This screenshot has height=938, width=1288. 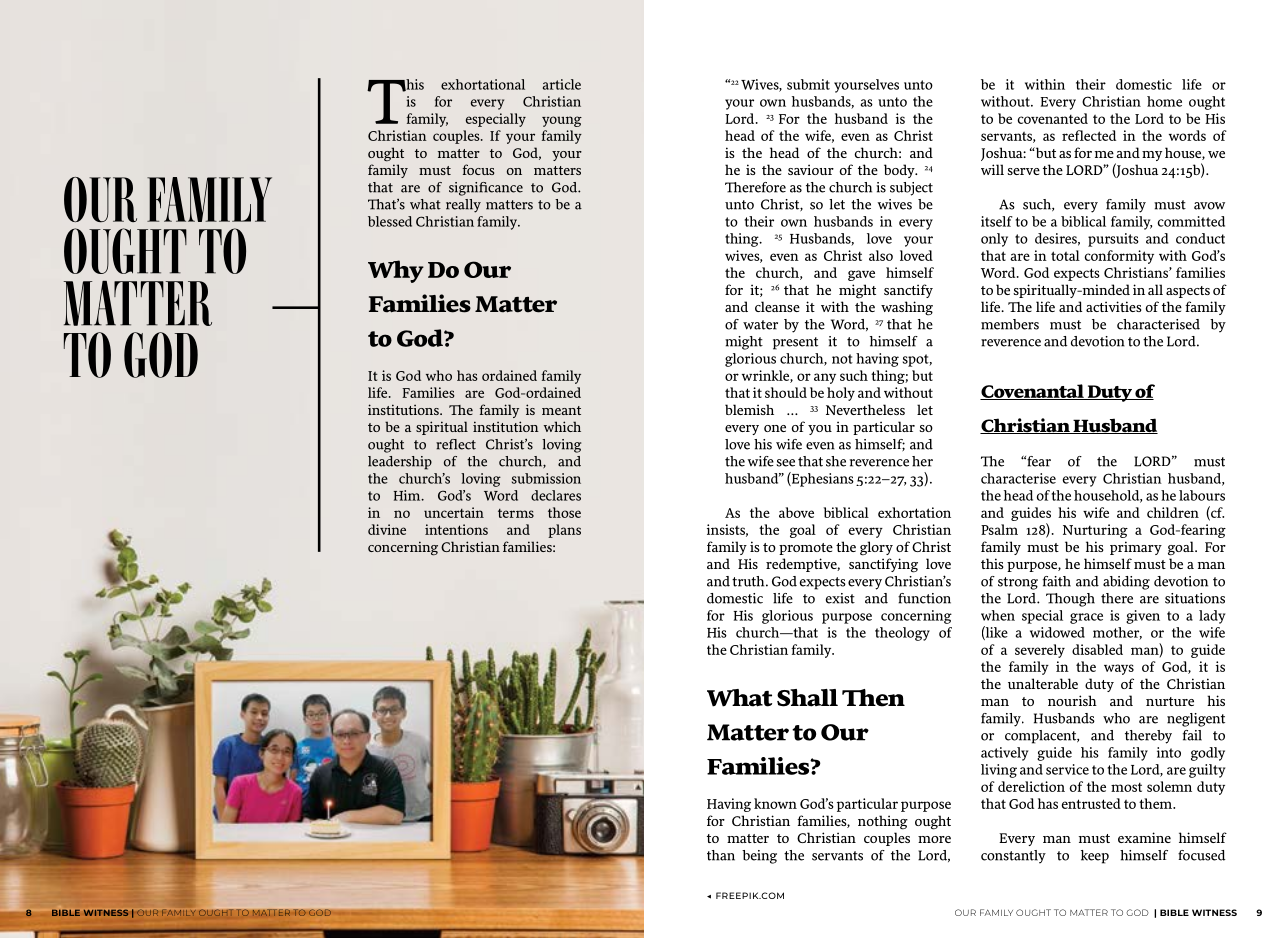 What do you see at coordinates (1164, 101) in the screenshot?
I see `home` at bounding box center [1164, 101].
